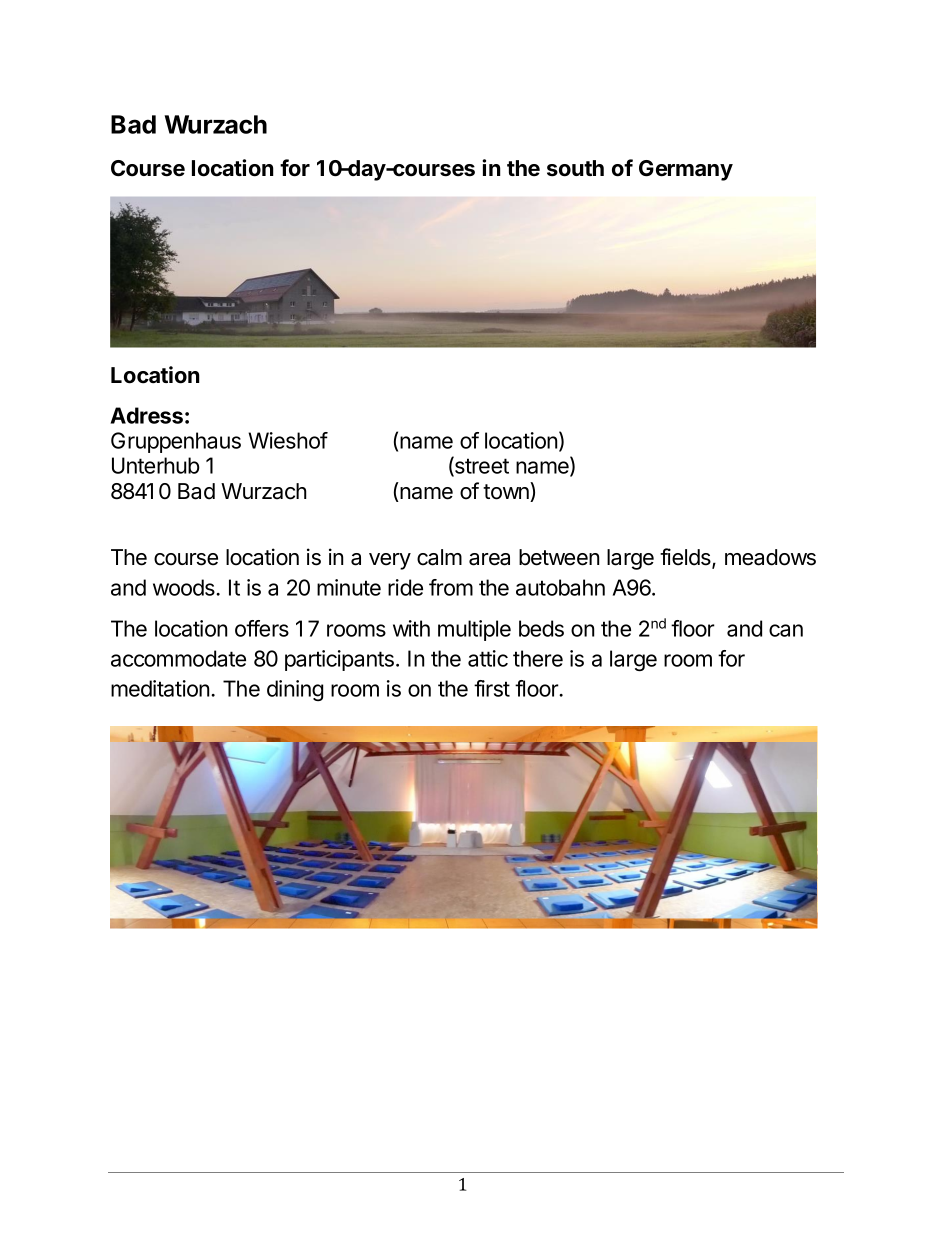  I want to click on first, so click(492, 688).
